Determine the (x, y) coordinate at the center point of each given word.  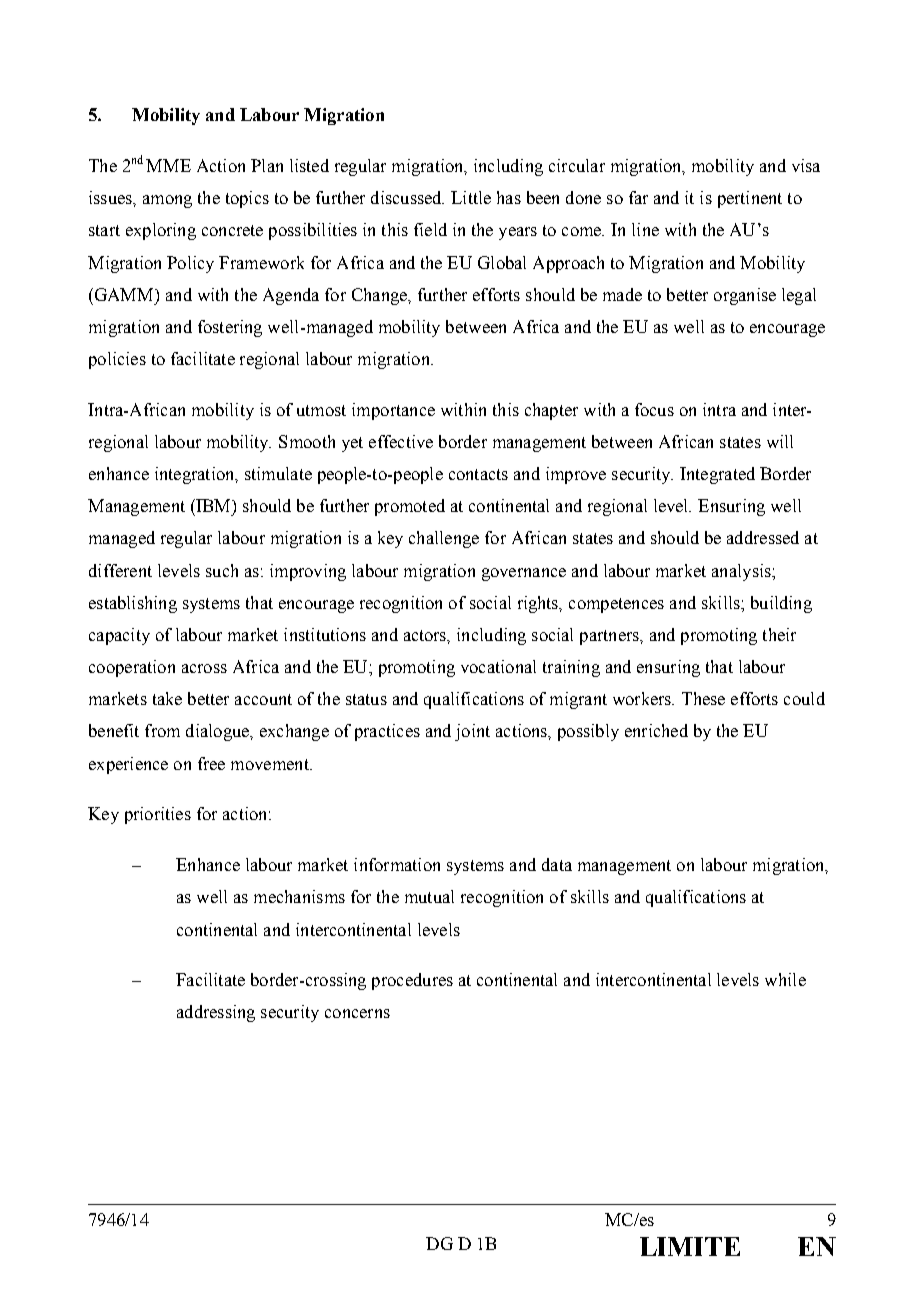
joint (472, 732)
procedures (412, 981)
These (703, 698)
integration (196, 475)
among (167, 201)
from (162, 730)
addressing (216, 1013)
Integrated (717, 475)
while (785, 979)
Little (471, 197)
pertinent (750, 199)
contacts (478, 474)
